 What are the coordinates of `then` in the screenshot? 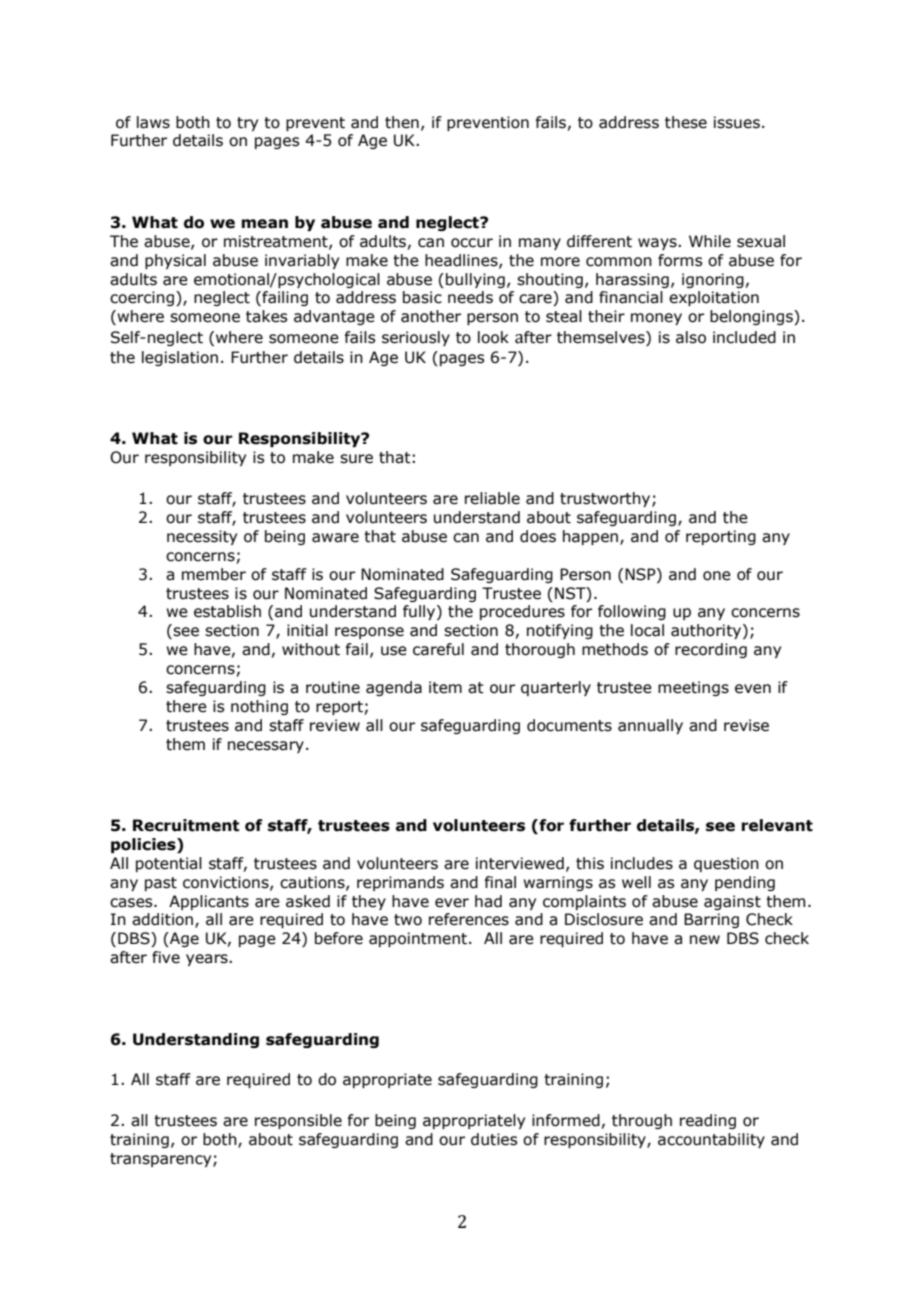 It's located at (402, 122).
